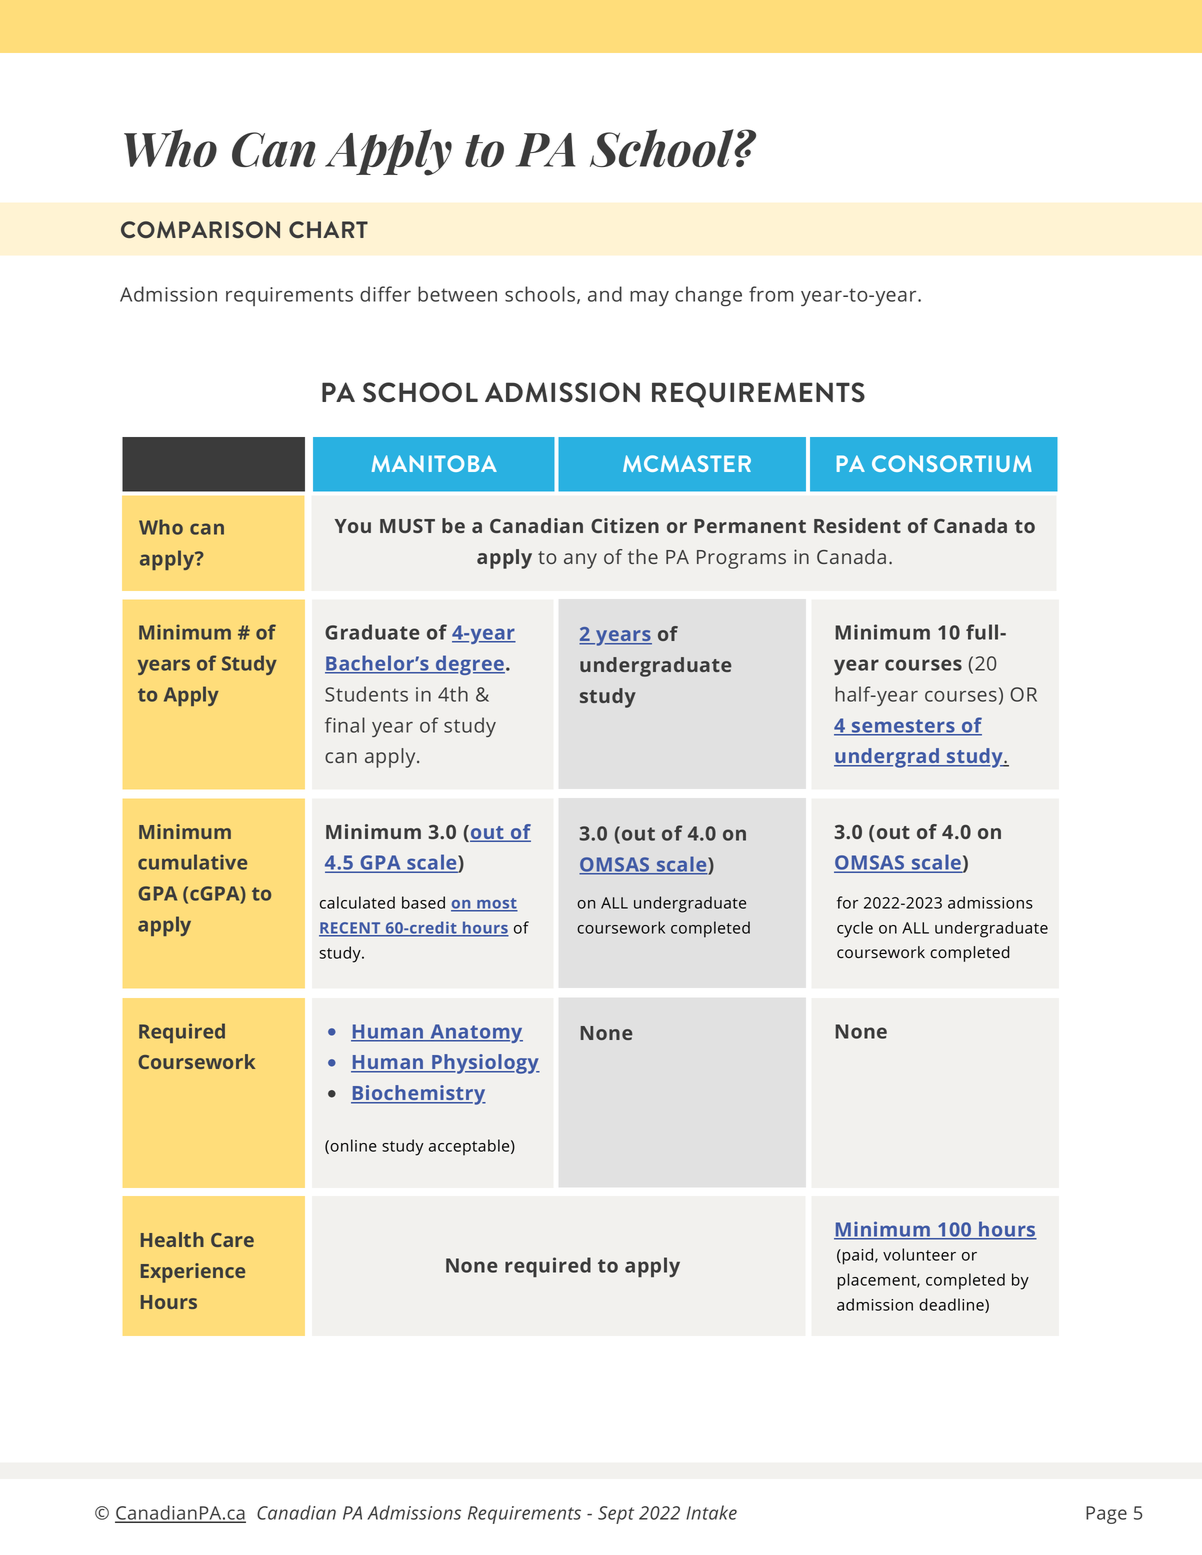 This page has height=1555, width=1202. Describe the element at coordinates (616, 1515) in the page. I see `Sept` at that location.
